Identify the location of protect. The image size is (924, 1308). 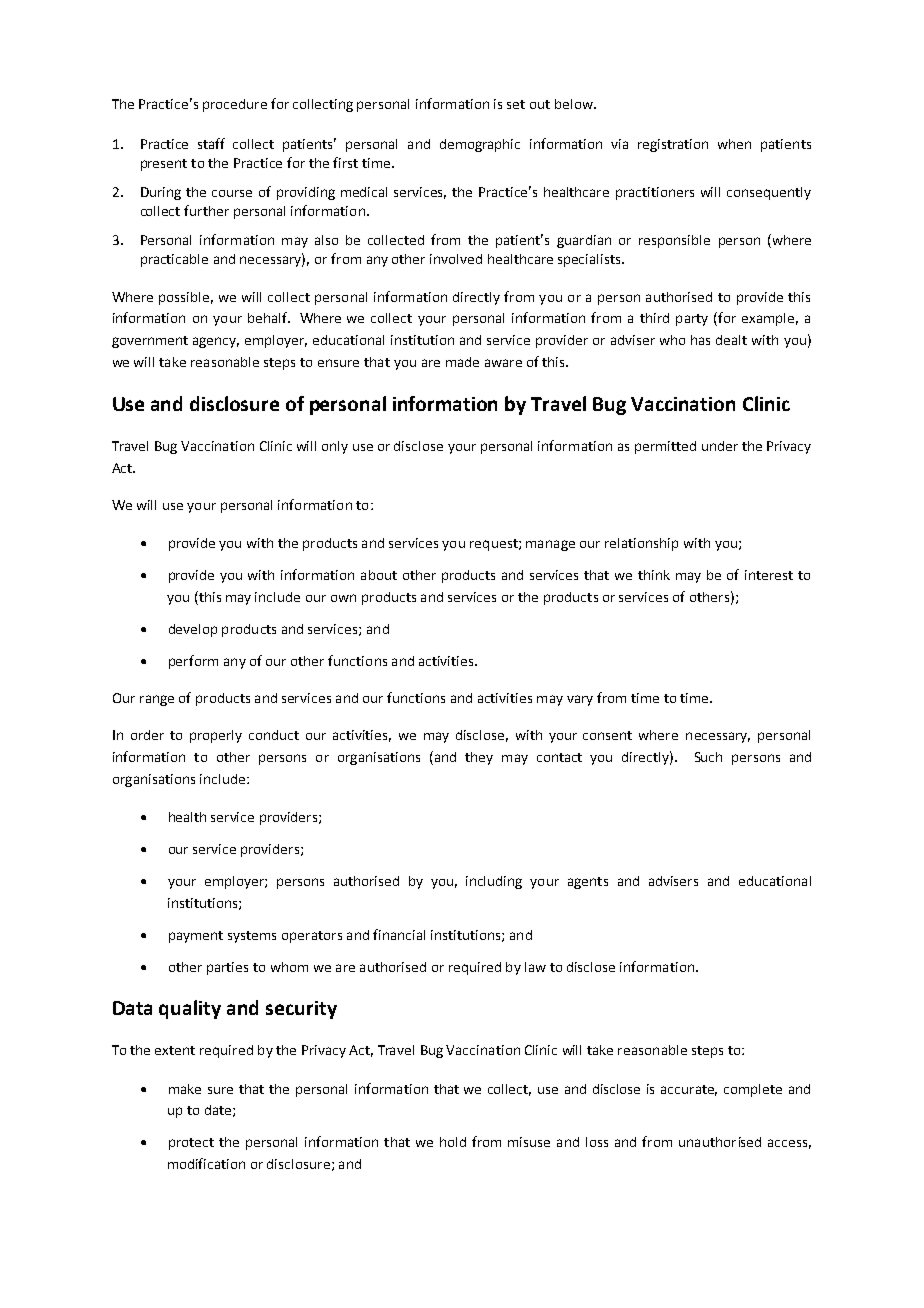
(191, 1144).
